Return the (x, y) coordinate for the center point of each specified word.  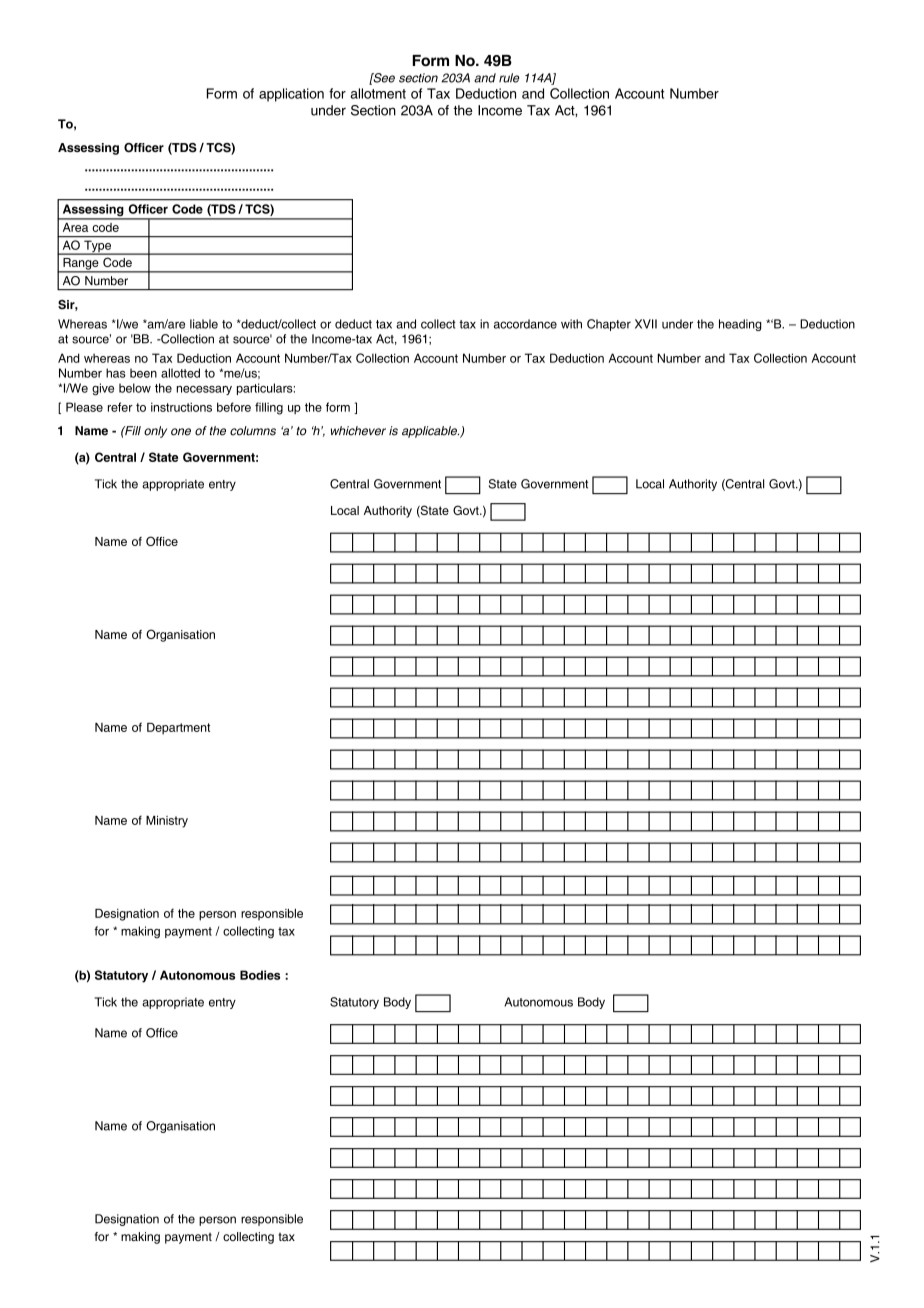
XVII (646, 324)
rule (509, 78)
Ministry (167, 822)
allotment (378, 93)
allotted (180, 373)
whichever (358, 431)
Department (178, 729)
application (291, 95)
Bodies (260, 975)
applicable (430, 432)
